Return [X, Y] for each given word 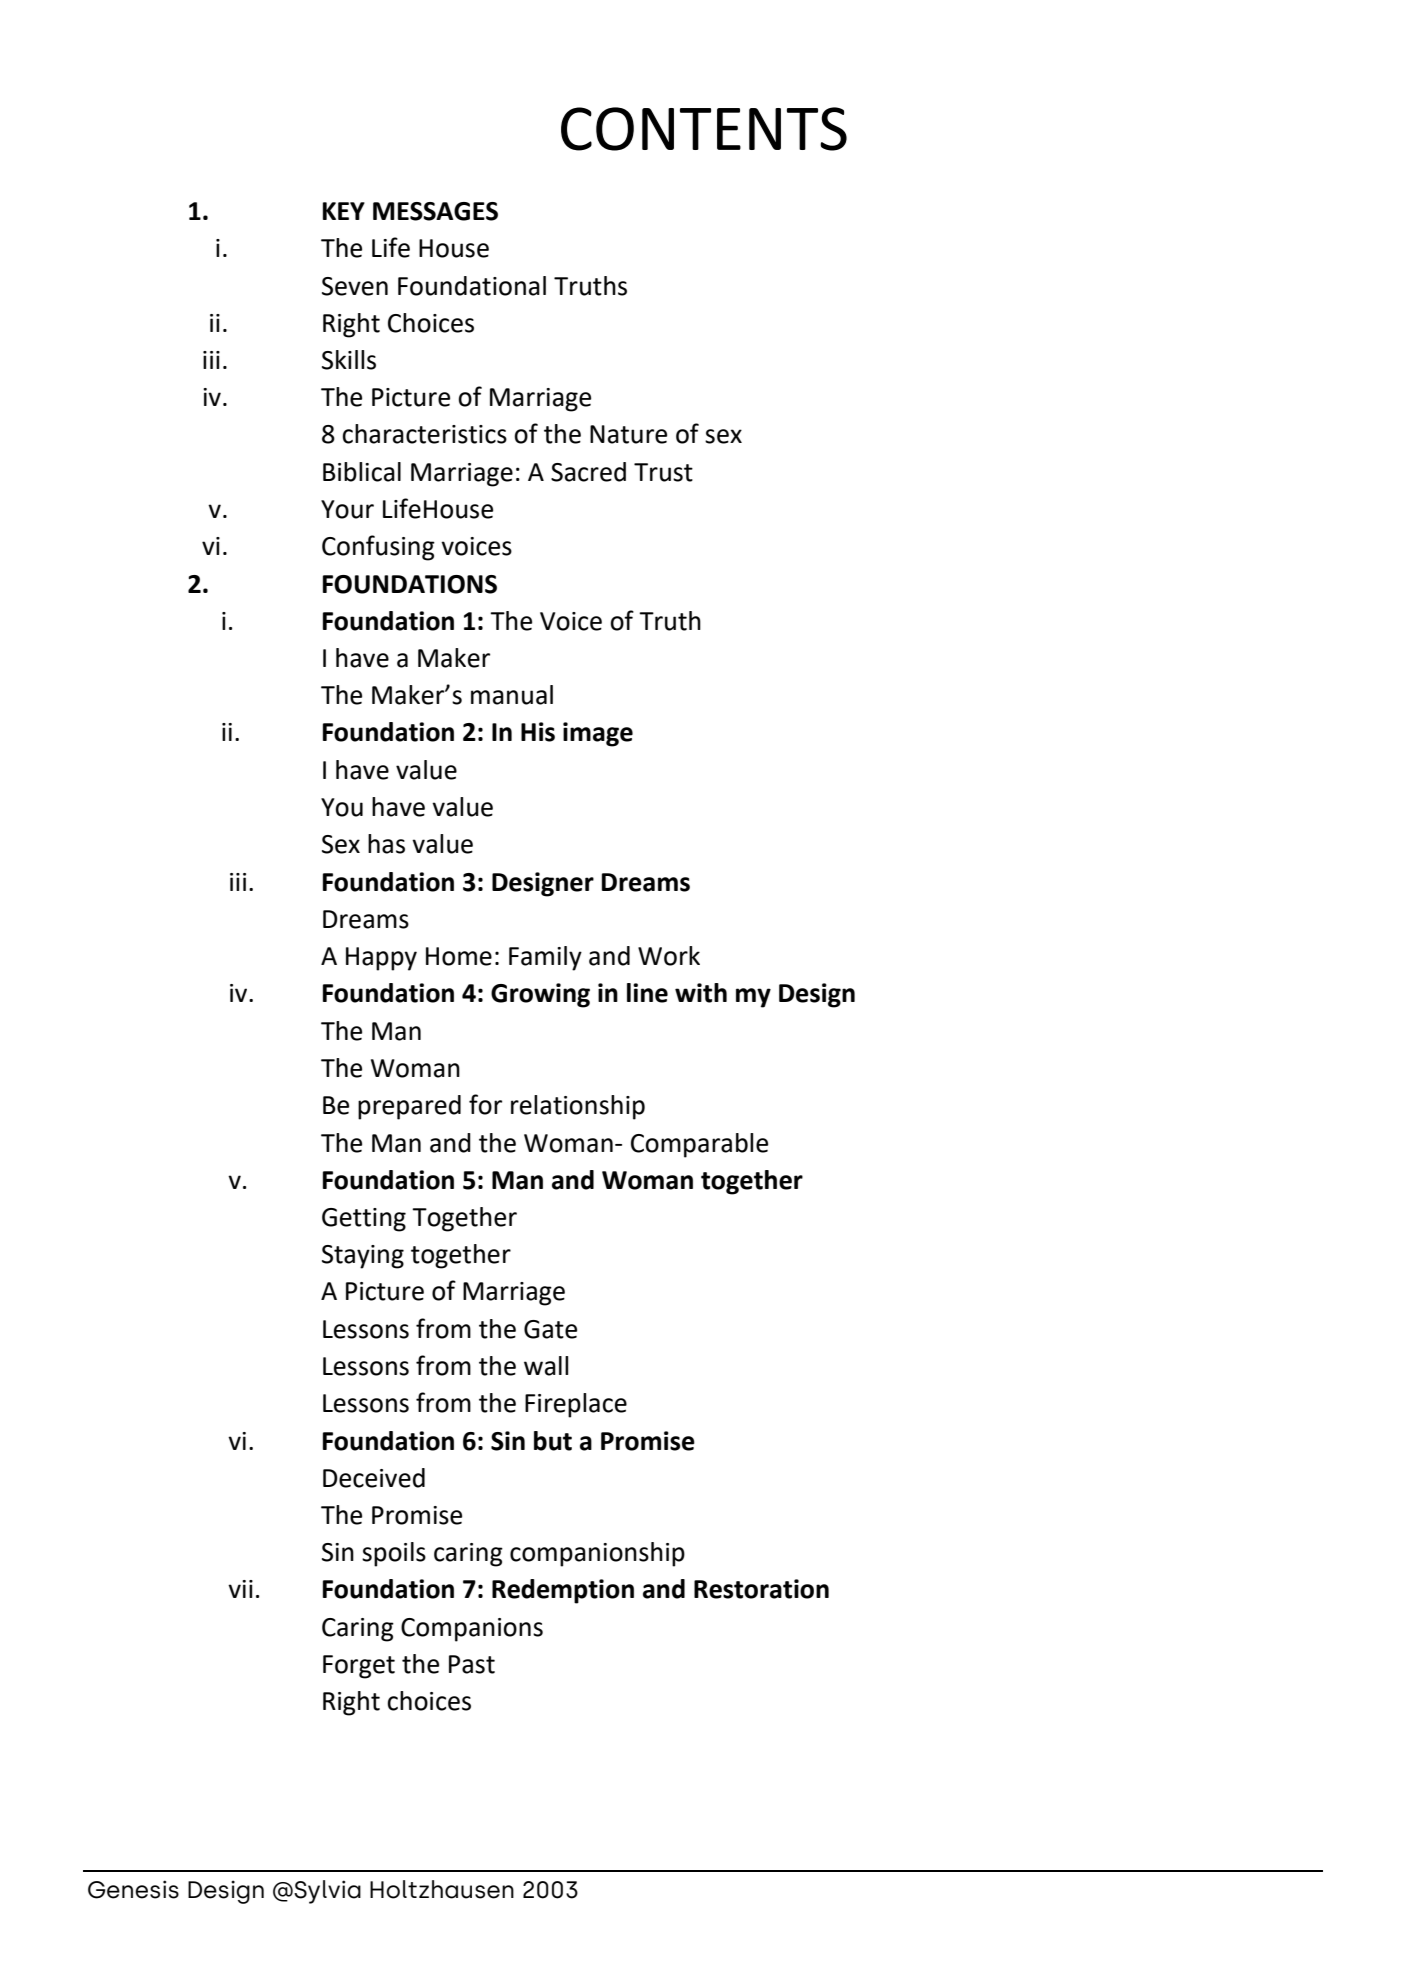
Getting [364, 1220]
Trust [663, 472]
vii [240, 1589]
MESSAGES [435, 211]
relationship [578, 1107]
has [386, 844]
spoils [394, 1554]
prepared [409, 1107]
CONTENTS [704, 129]
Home [459, 956]
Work [669, 956]
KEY [344, 211]
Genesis [133, 1889]
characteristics [424, 434]
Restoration [761, 1589]
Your [347, 509]
